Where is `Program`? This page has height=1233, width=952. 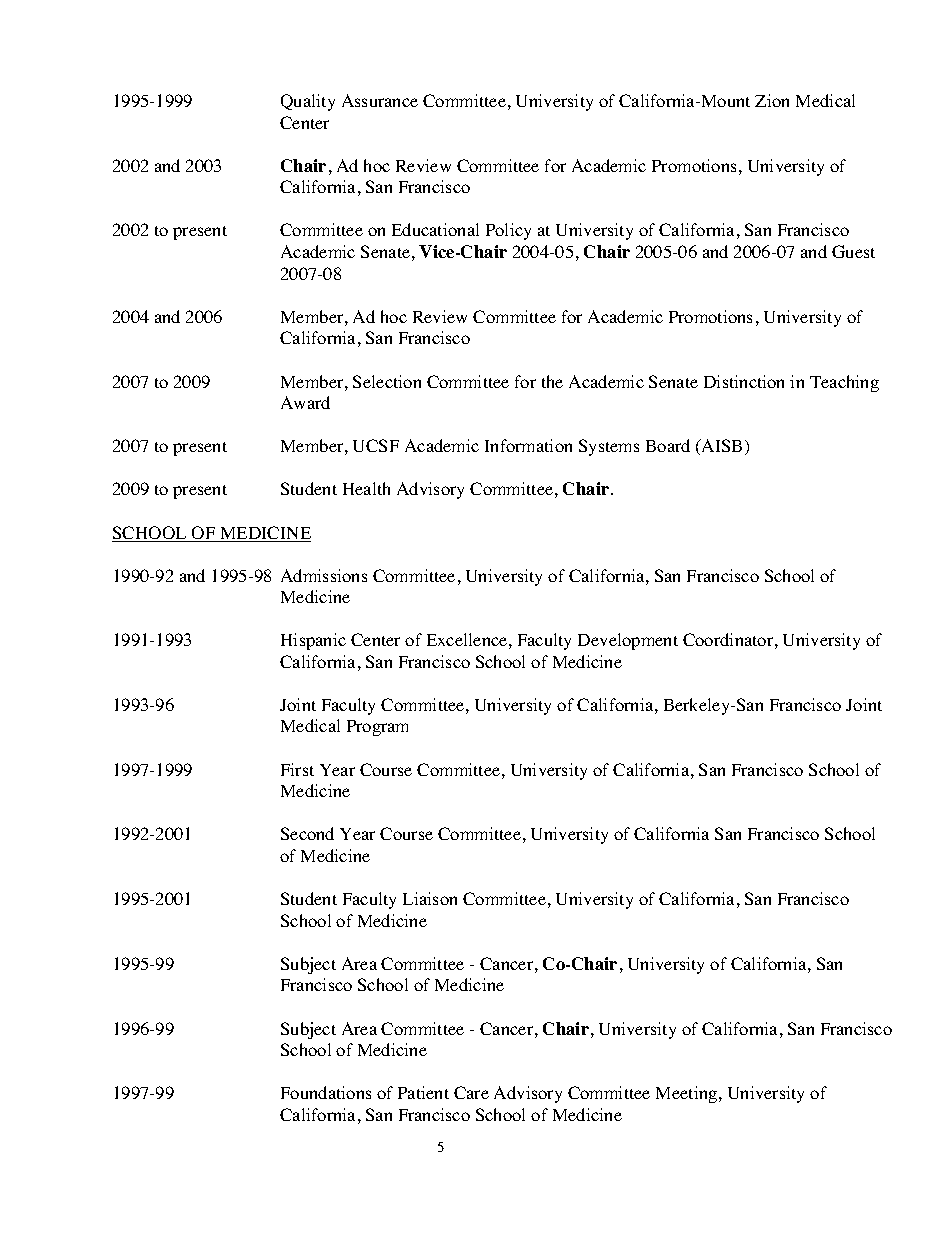 Program is located at coordinates (377, 728).
